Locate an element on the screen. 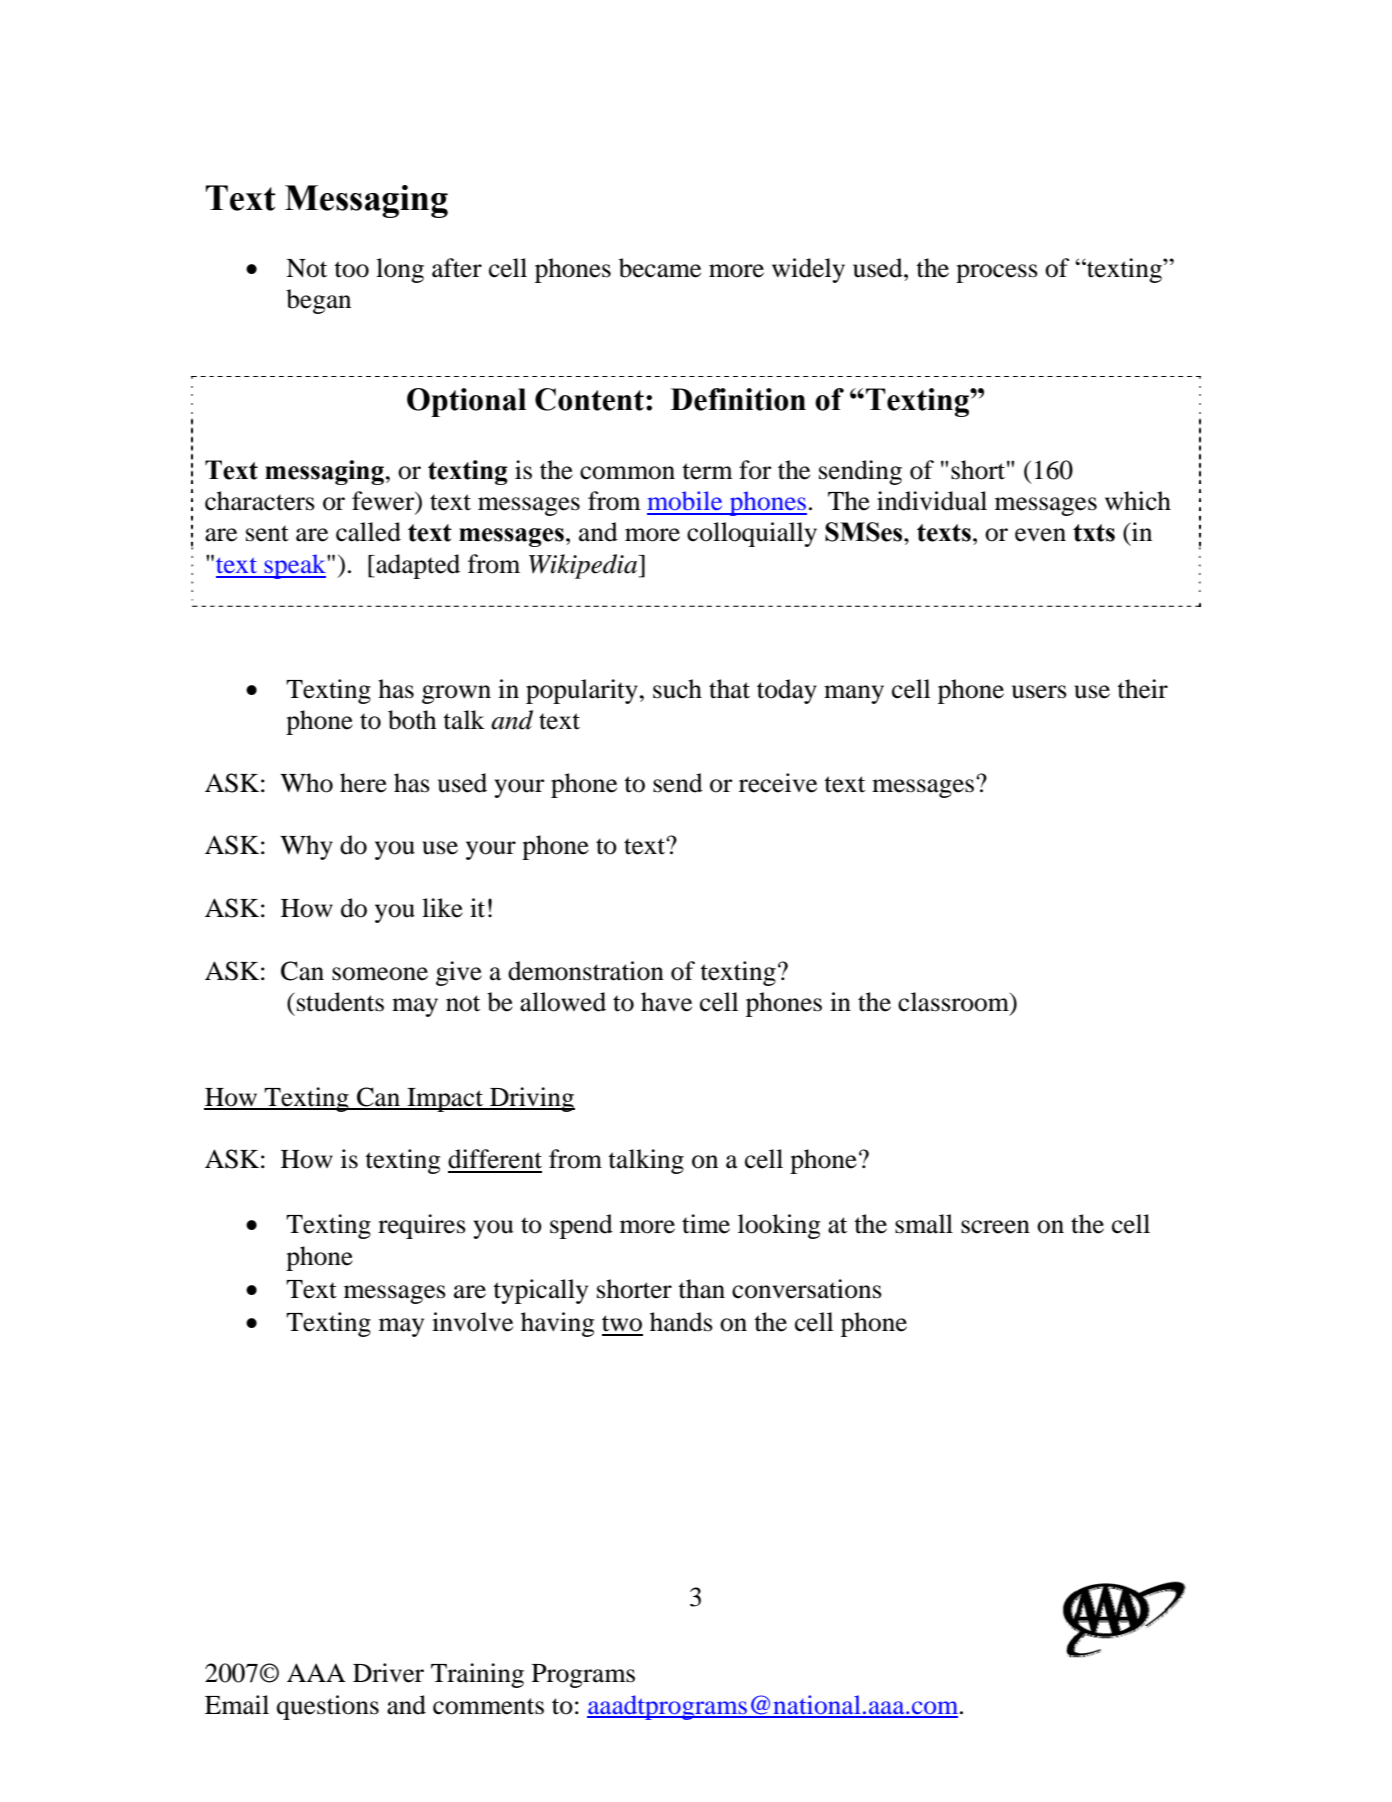  here is located at coordinates (363, 783).
